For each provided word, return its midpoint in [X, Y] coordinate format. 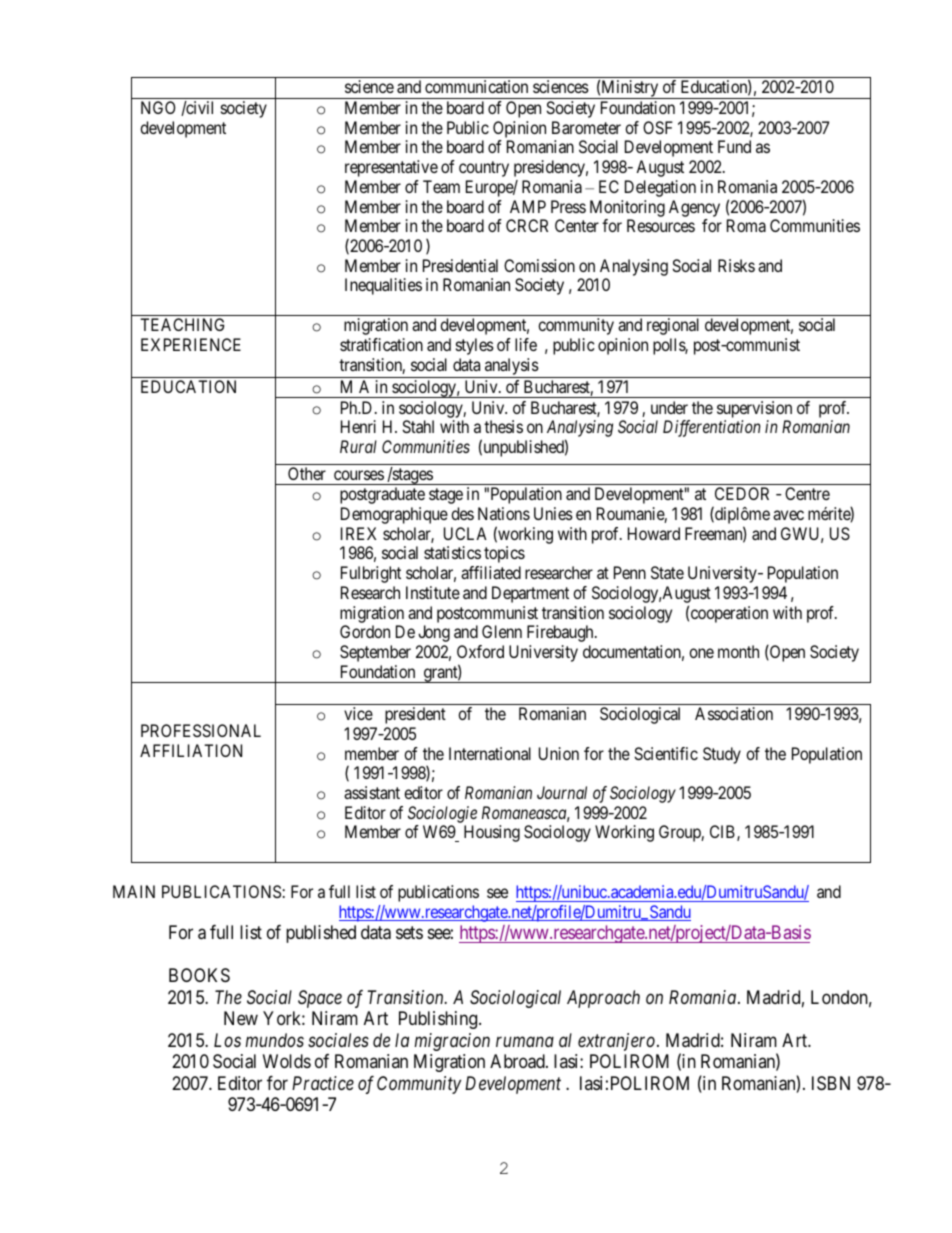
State [667, 572]
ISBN [831, 1083]
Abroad [518, 1061]
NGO [158, 107]
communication [476, 86]
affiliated [491, 572]
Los [227, 1040]
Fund [734, 146]
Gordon [365, 631]
